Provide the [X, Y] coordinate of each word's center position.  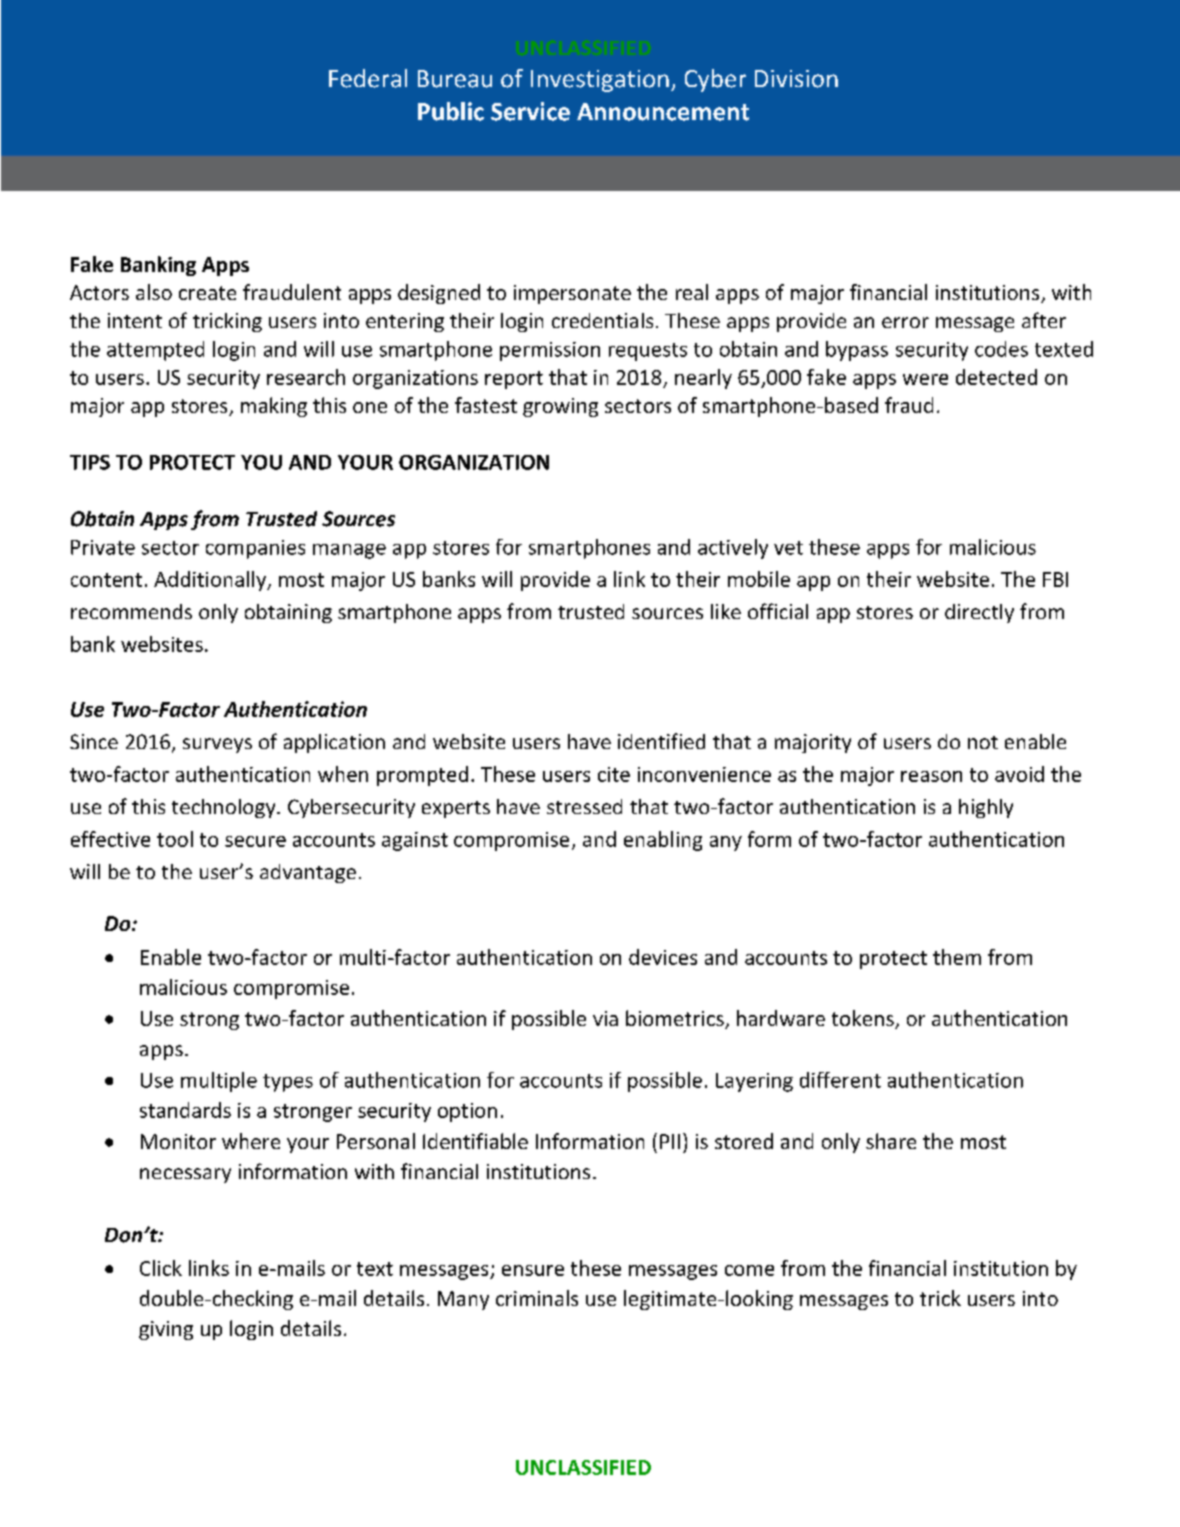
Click [161, 1268]
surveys [217, 745]
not [983, 742]
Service [530, 111]
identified [661, 741]
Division [796, 79]
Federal [368, 78]
